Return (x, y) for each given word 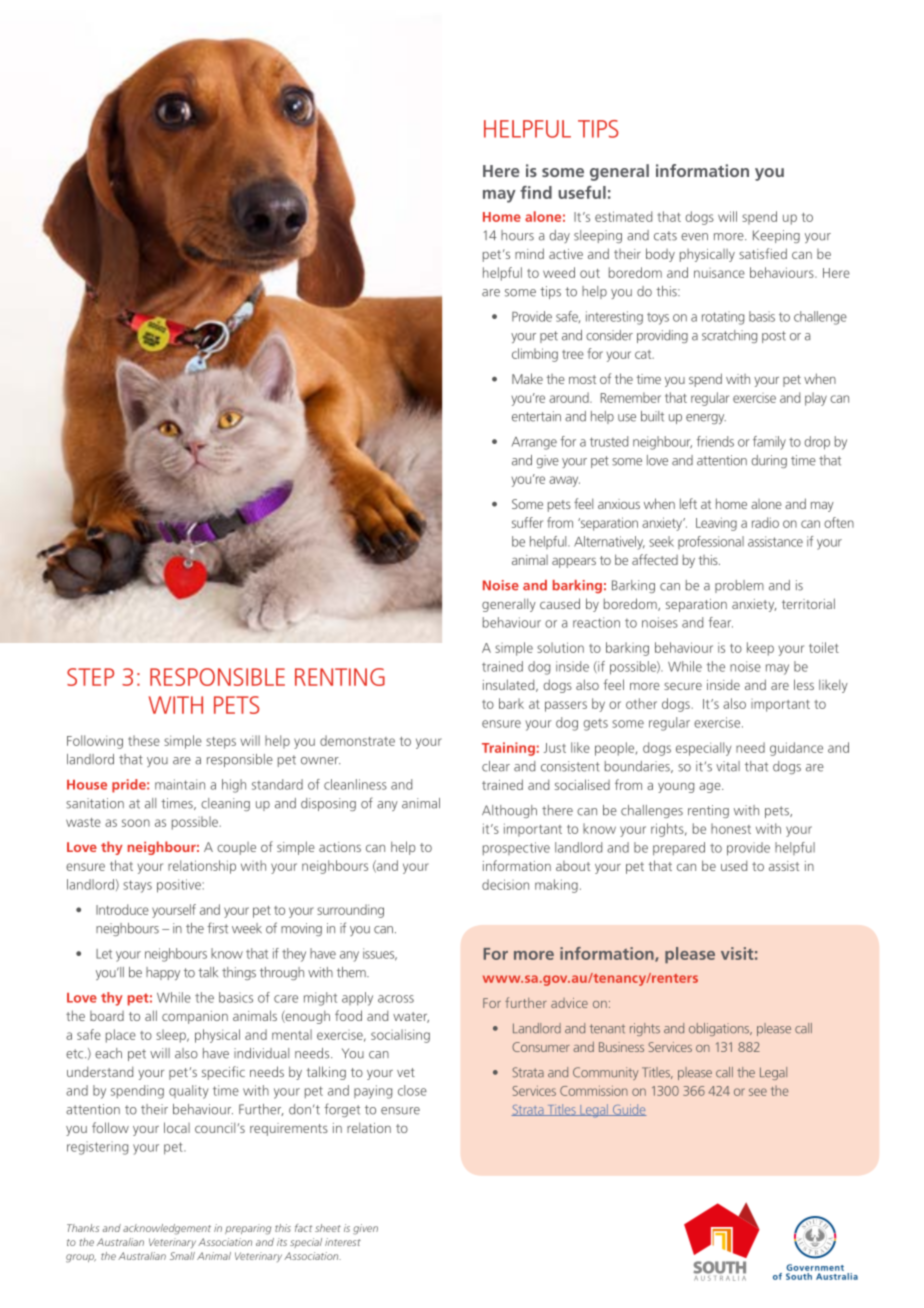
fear (720, 622)
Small (182, 1256)
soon (136, 823)
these (144, 740)
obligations (720, 1029)
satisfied (763, 253)
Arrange (534, 443)
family (769, 443)
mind (529, 253)
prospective (516, 848)
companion (195, 1017)
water (411, 1017)
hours (517, 235)
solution (560, 647)
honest (731, 828)
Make (527, 378)
